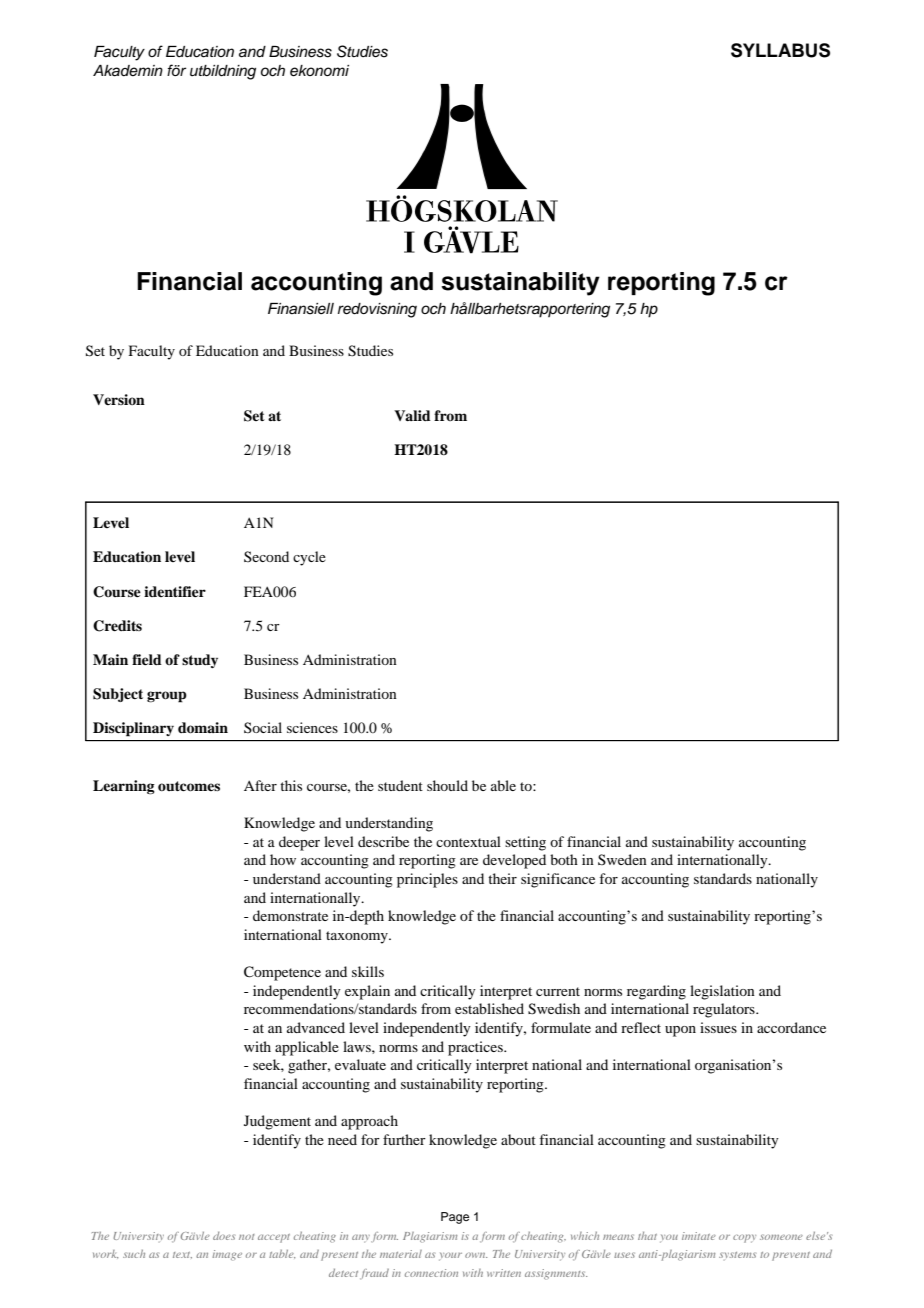 The height and width of the document is (1308, 924). What do you see at coordinates (622, 859) in the document?
I see `Sweden` at bounding box center [622, 859].
